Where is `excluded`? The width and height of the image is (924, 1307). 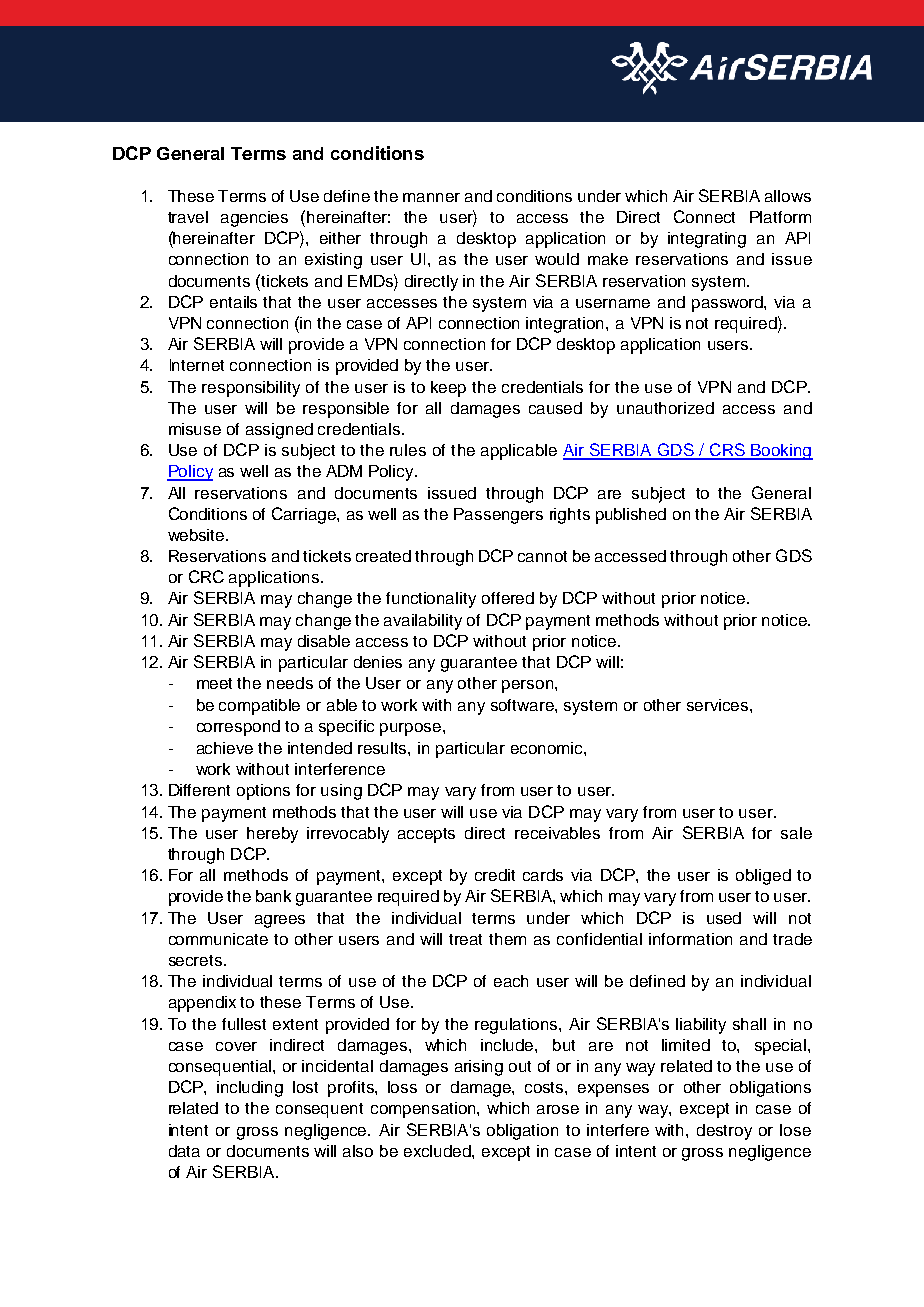 excluded is located at coordinates (438, 1151).
